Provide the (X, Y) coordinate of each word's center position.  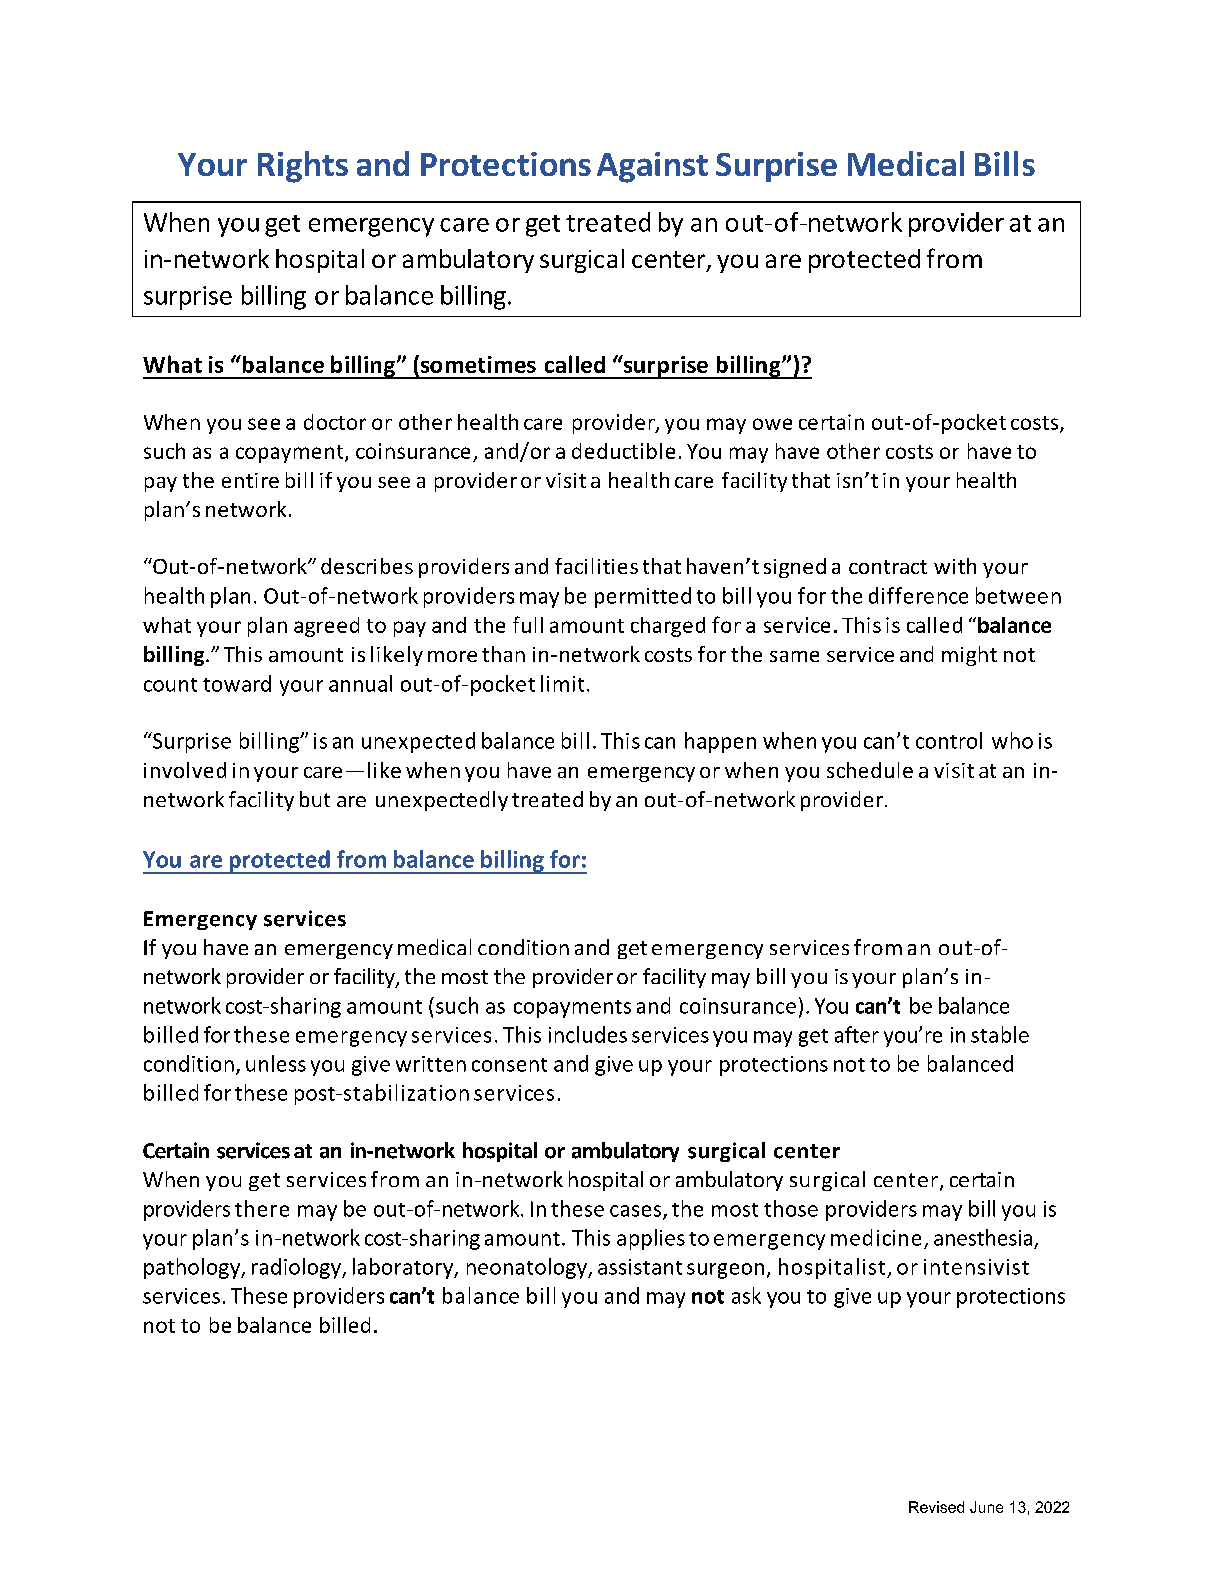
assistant (640, 1267)
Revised (936, 1507)
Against (652, 167)
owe (772, 424)
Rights (303, 167)
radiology (297, 1268)
